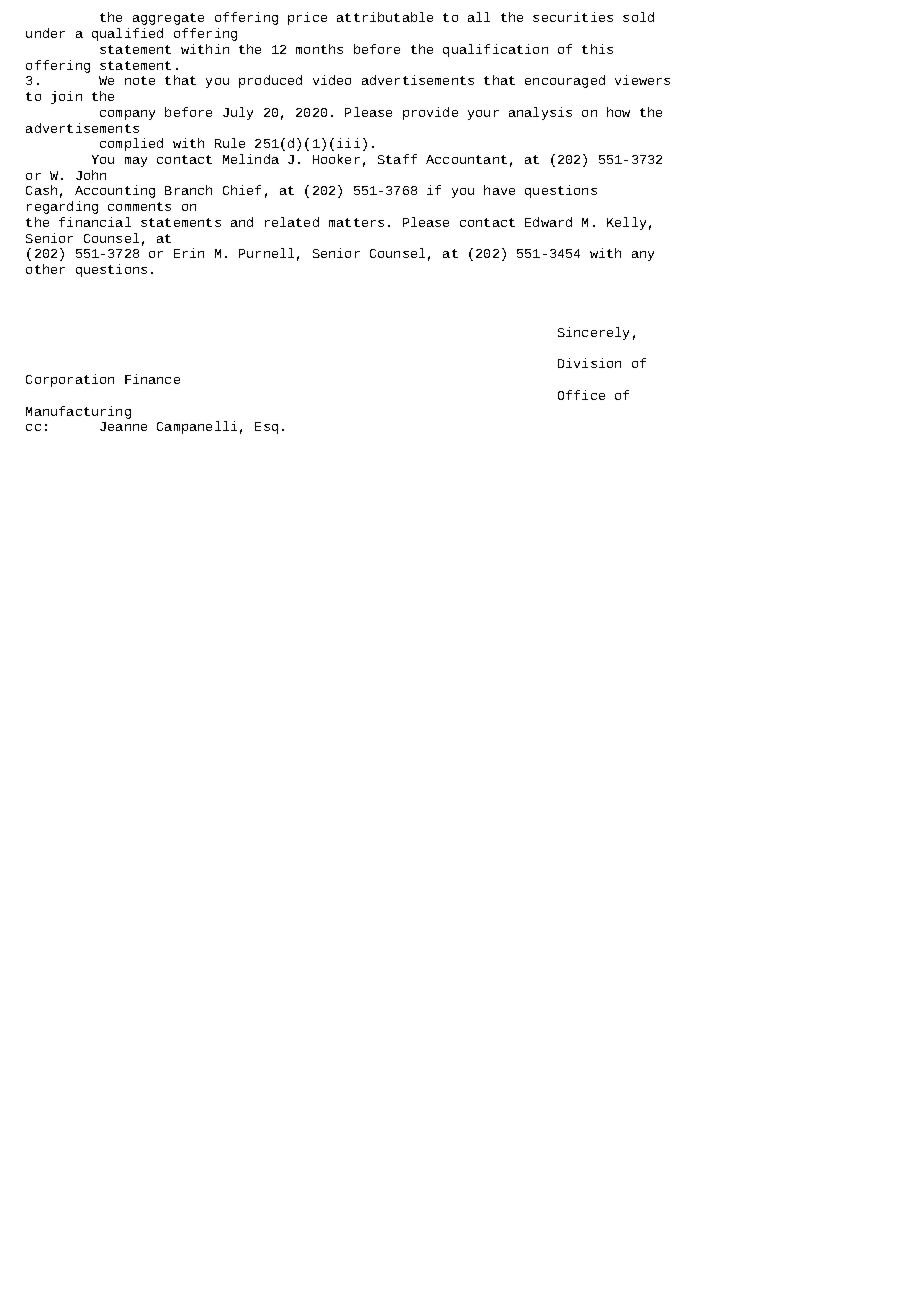 Image resolution: width=924 pixels, height=1308 pixels. Describe the element at coordinates (266, 253) in the screenshot. I see `Purnell` at that location.
